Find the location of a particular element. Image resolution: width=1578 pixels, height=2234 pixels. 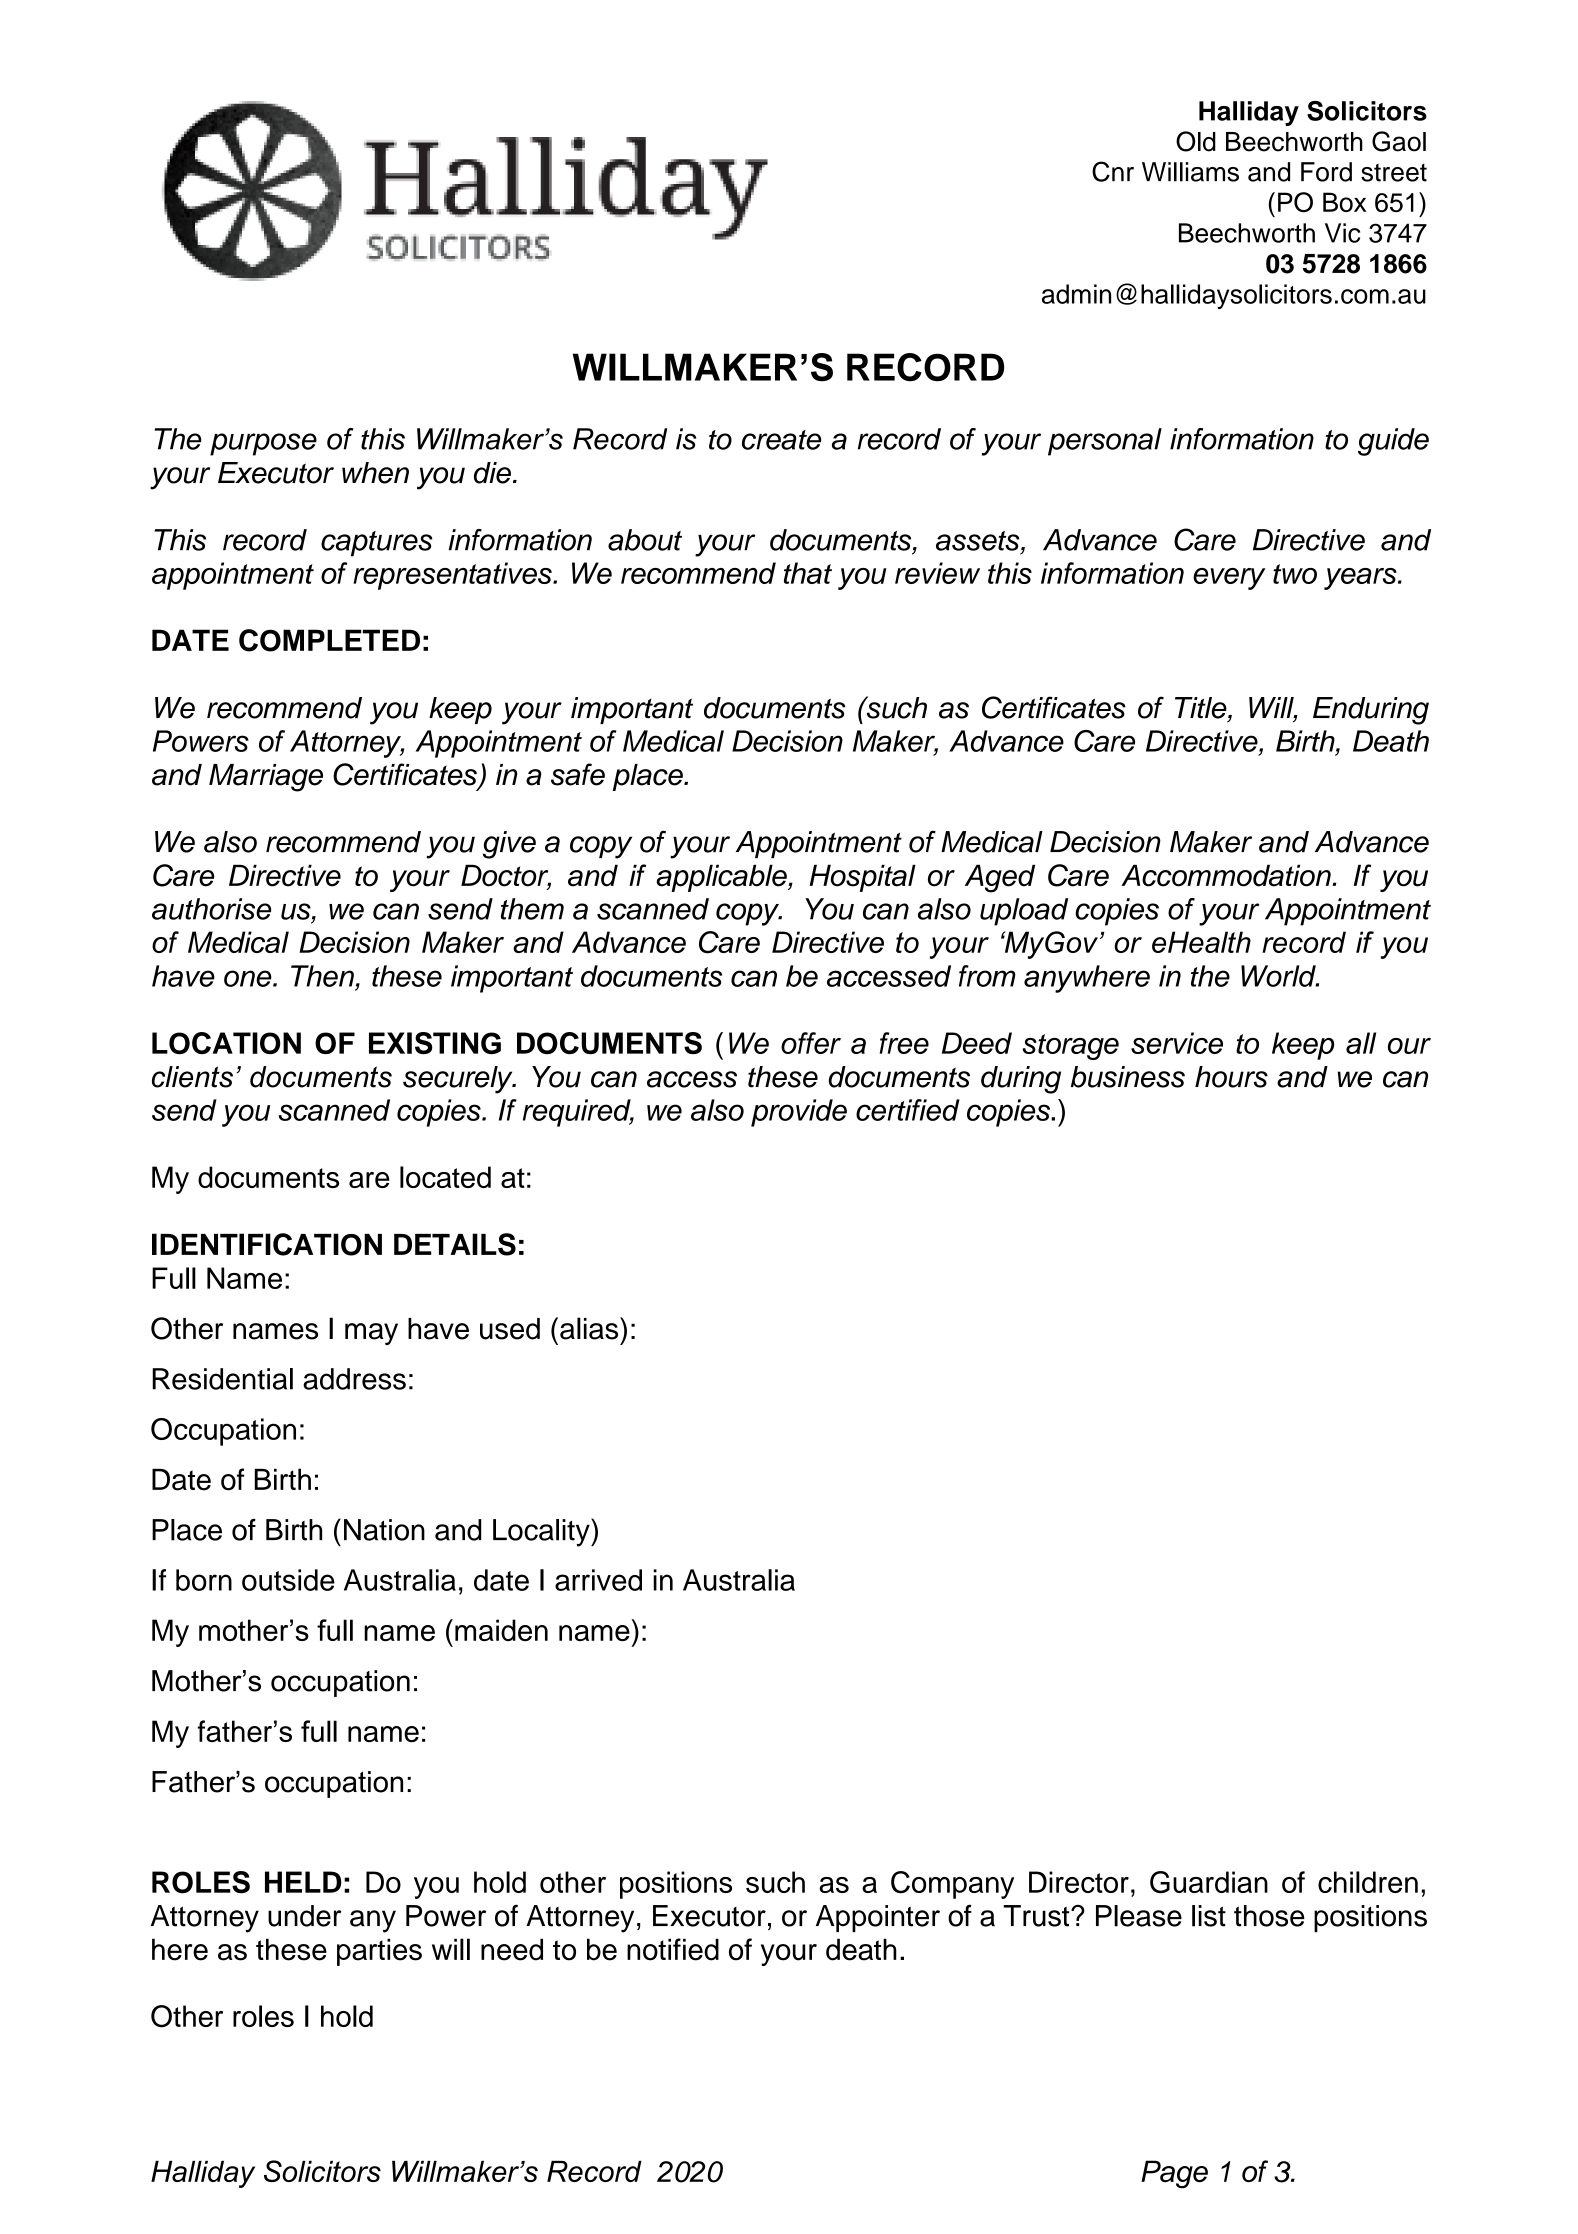

purpose is located at coordinates (263, 444).
